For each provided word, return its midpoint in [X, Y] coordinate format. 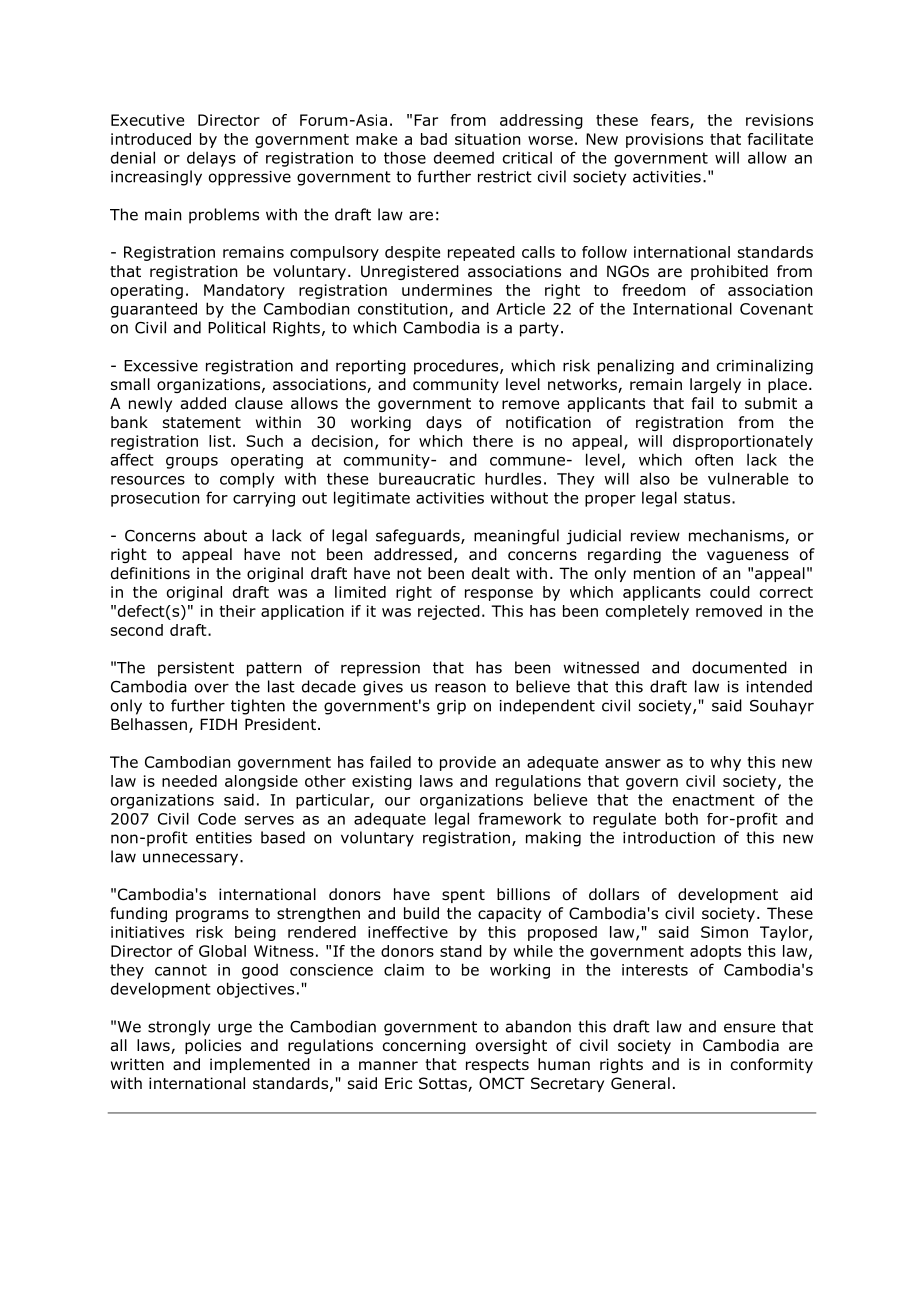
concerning [424, 1046]
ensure [749, 1028]
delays [211, 159]
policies [213, 1046]
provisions [664, 140]
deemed [464, 157]
